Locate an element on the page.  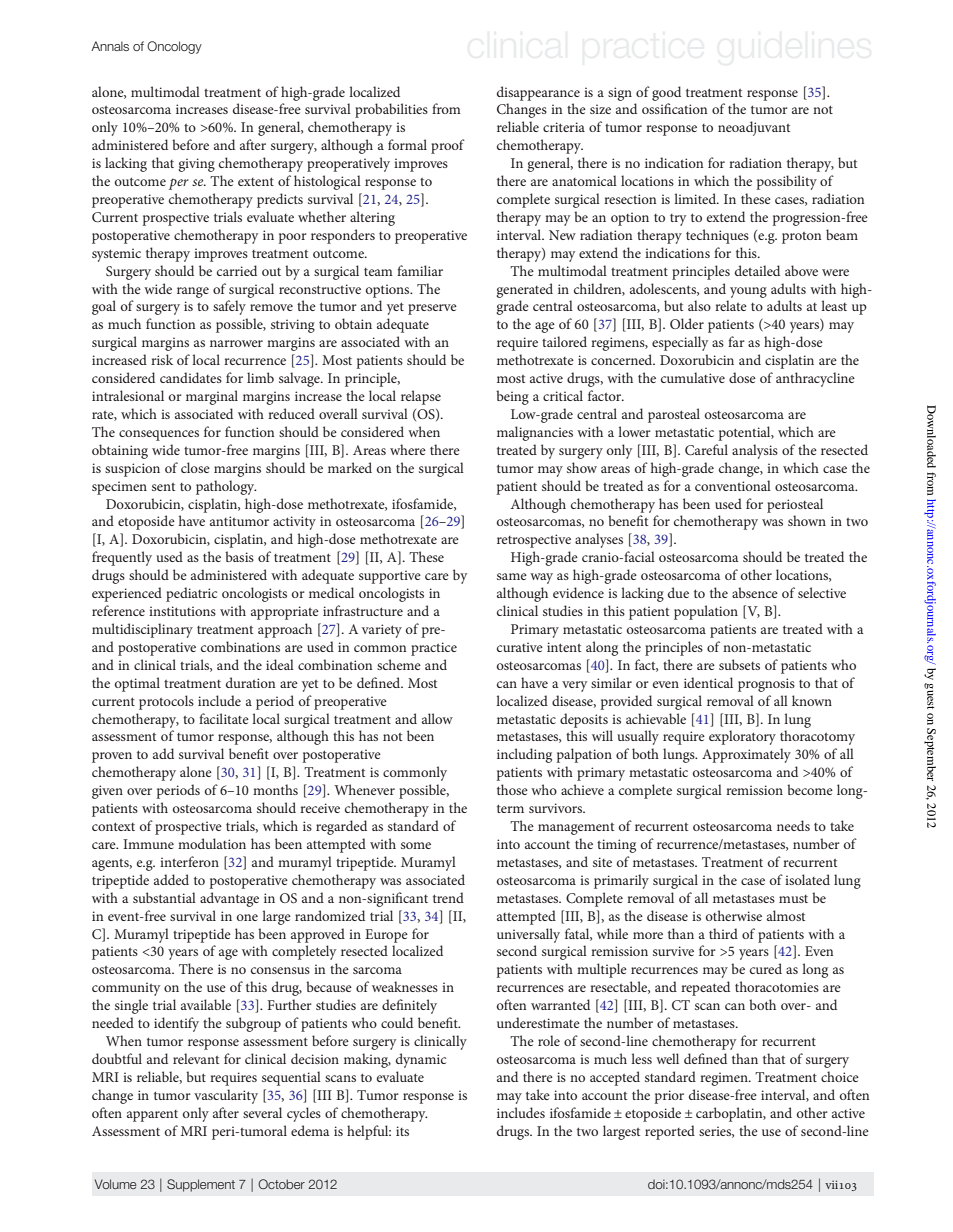
neoadjuvant is located at coordinates (754, 128).
